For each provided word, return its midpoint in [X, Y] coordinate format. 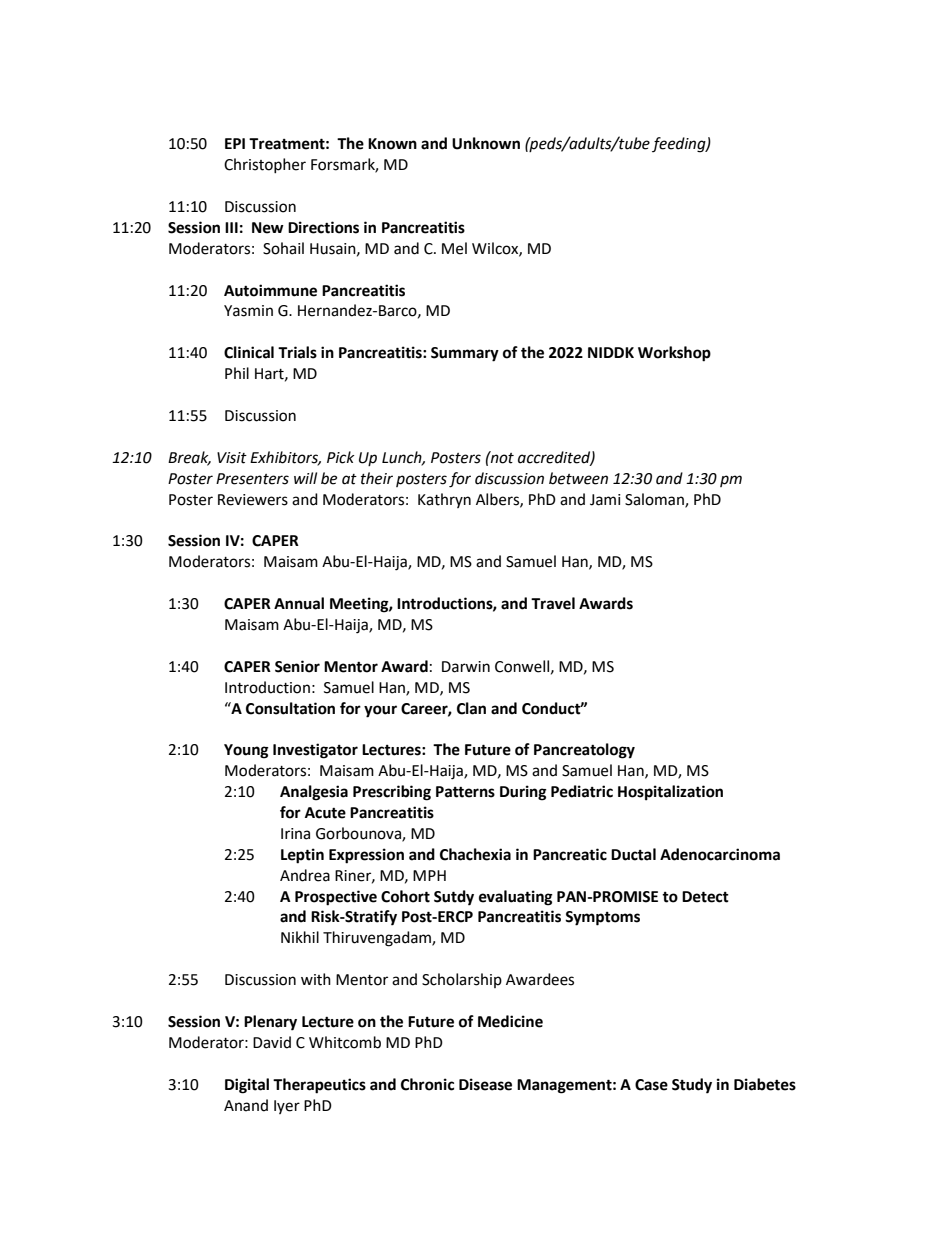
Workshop [674, 354]
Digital [247, 1086]
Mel [454, 248]
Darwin [466, 667]
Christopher [265, 165]
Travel [553, 603]
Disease [485, 1084]
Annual [299, 603]
